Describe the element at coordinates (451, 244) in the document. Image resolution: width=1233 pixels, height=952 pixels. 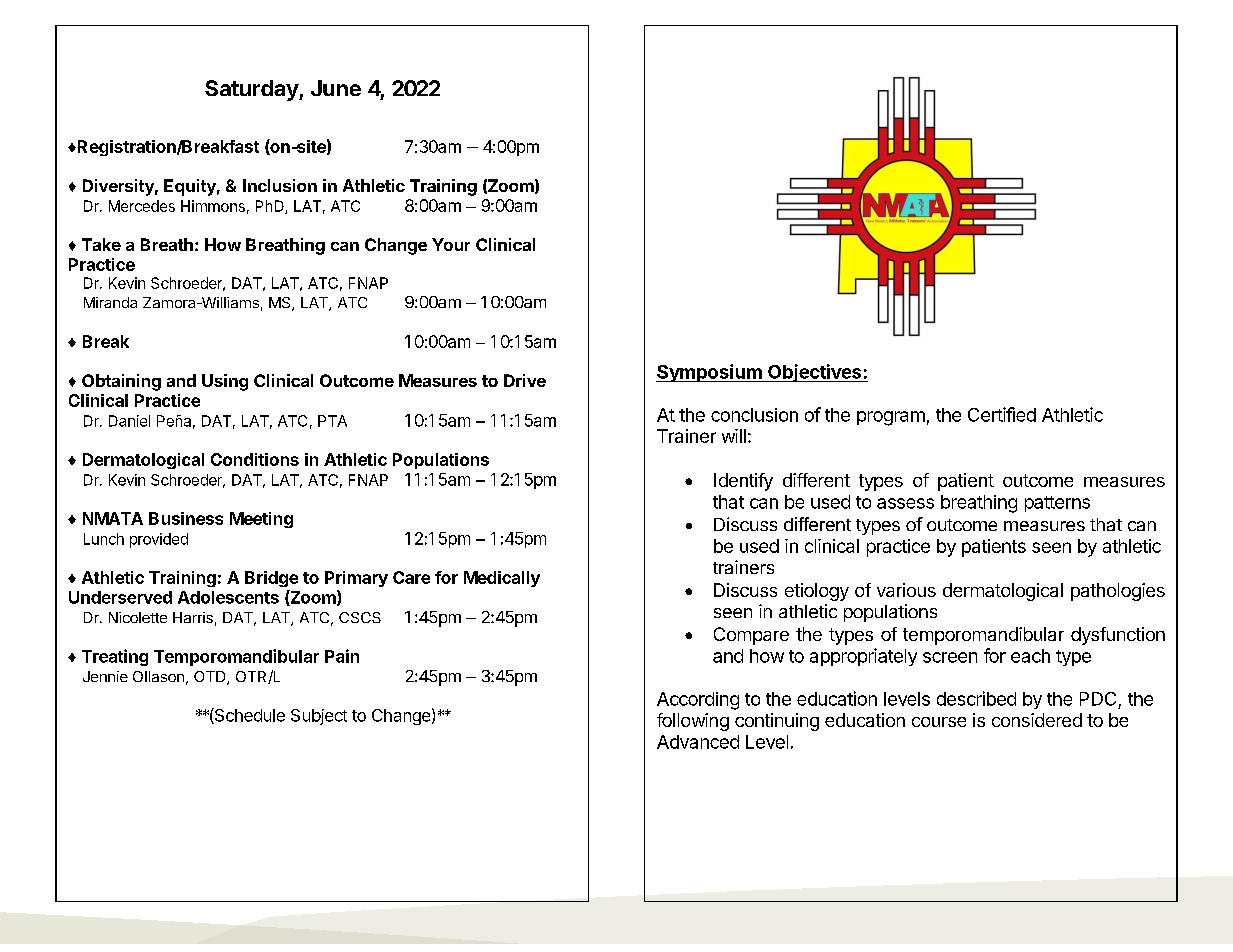
I see `Your` at that location.
